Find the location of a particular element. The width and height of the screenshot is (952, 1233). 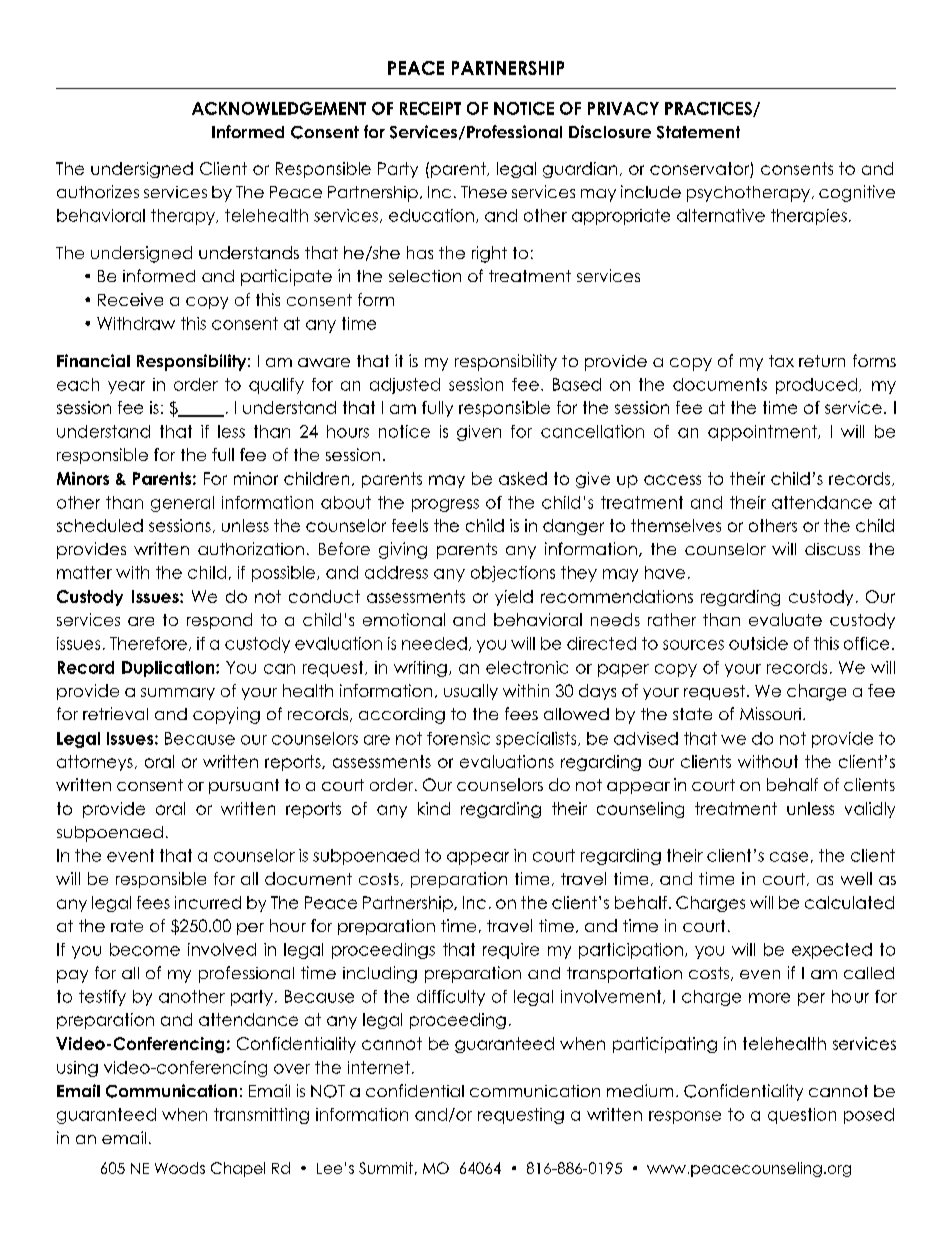

needed is located at coordinates (434, 643).
